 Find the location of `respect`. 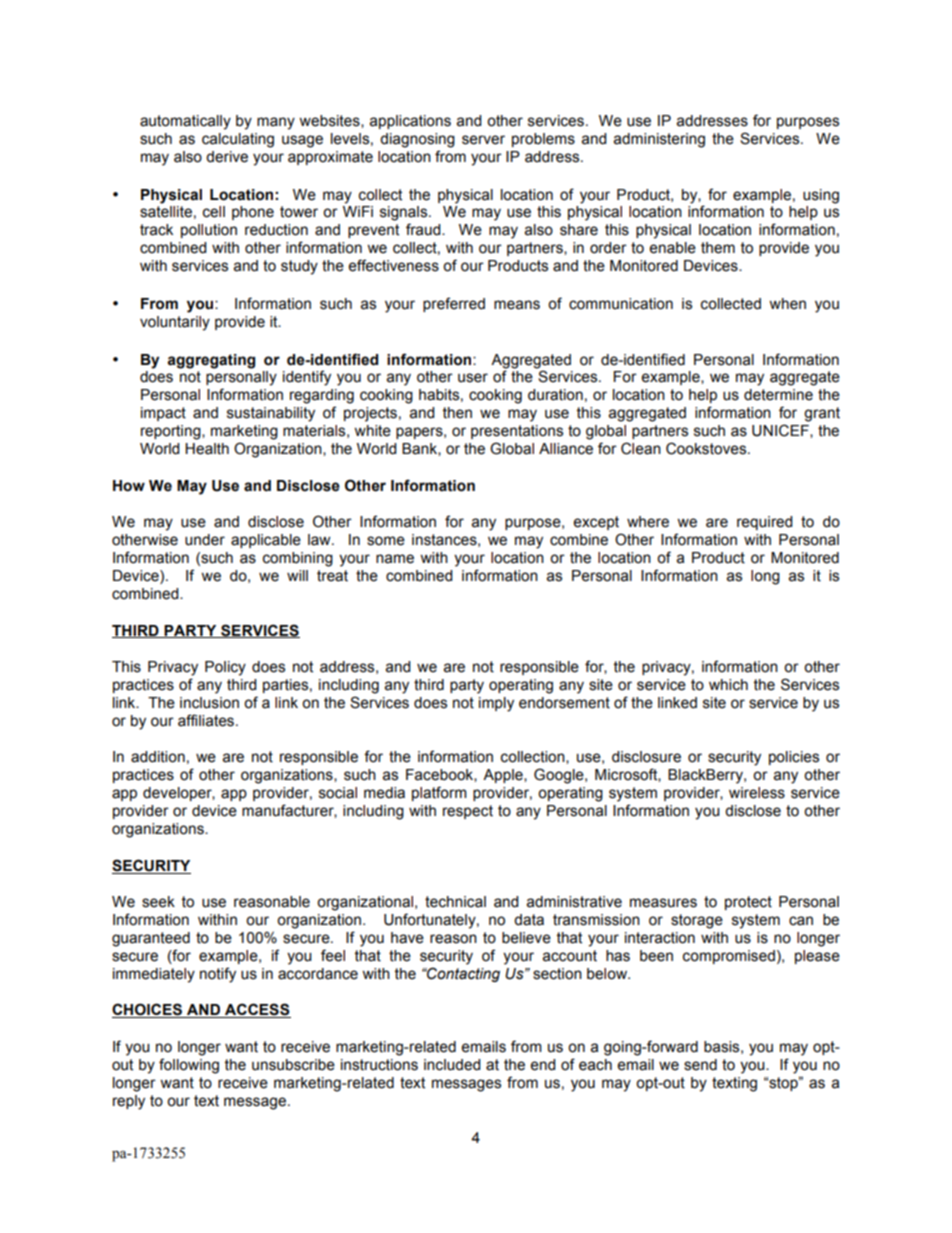

respect is located at coordinates (468, 812).
